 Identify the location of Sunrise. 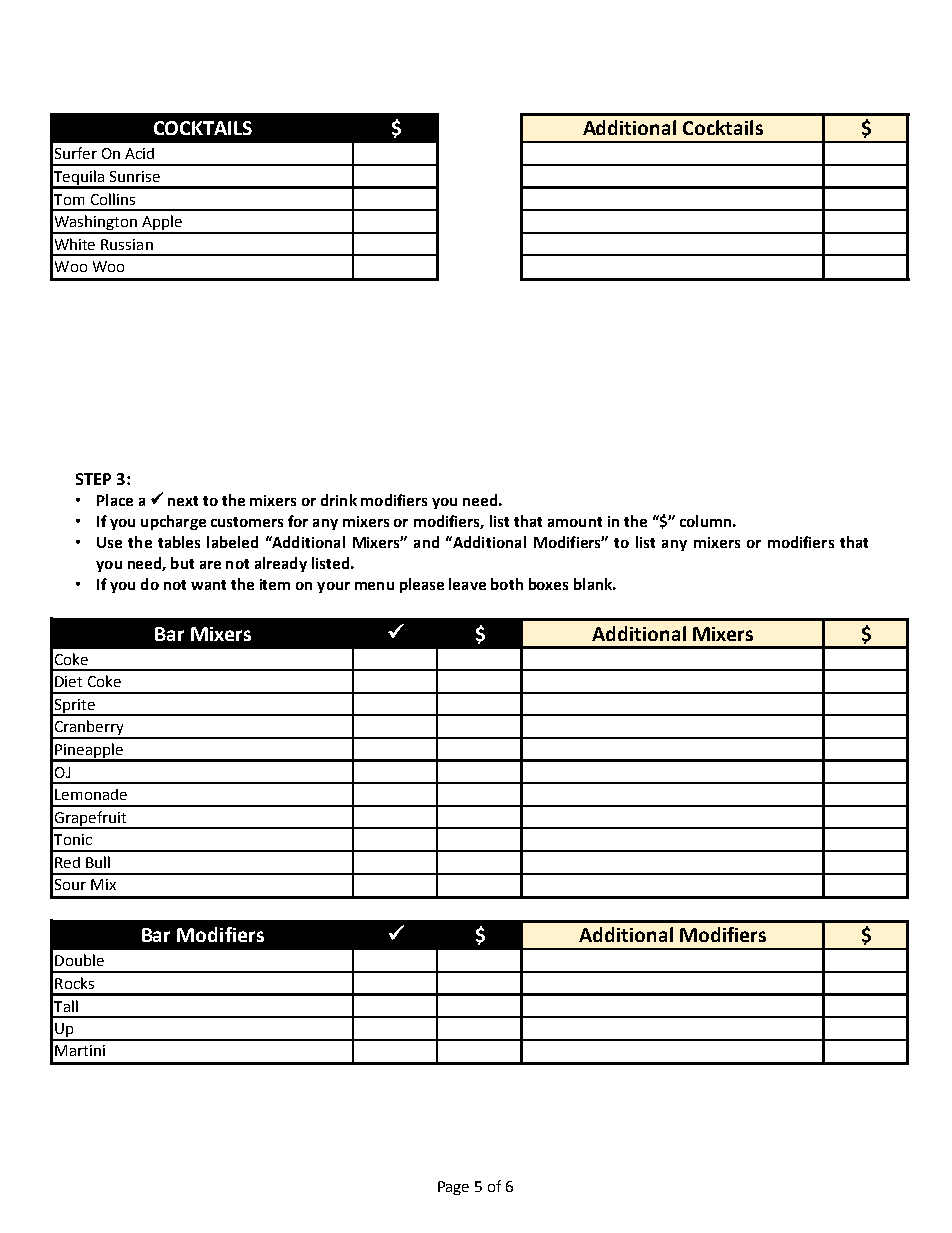
(135, 176).
